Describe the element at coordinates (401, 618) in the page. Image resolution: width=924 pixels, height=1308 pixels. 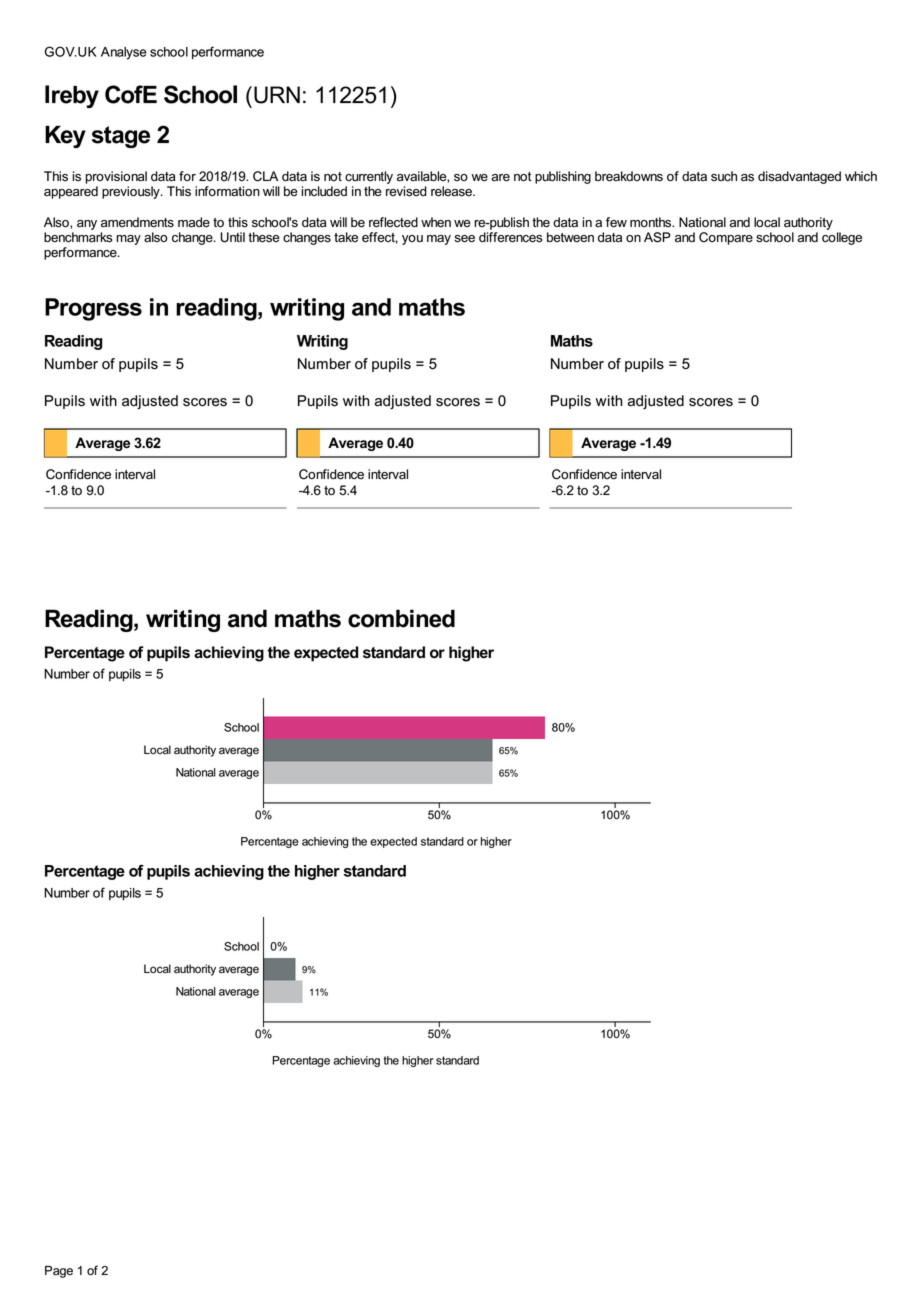
I see `combined` at that location.
